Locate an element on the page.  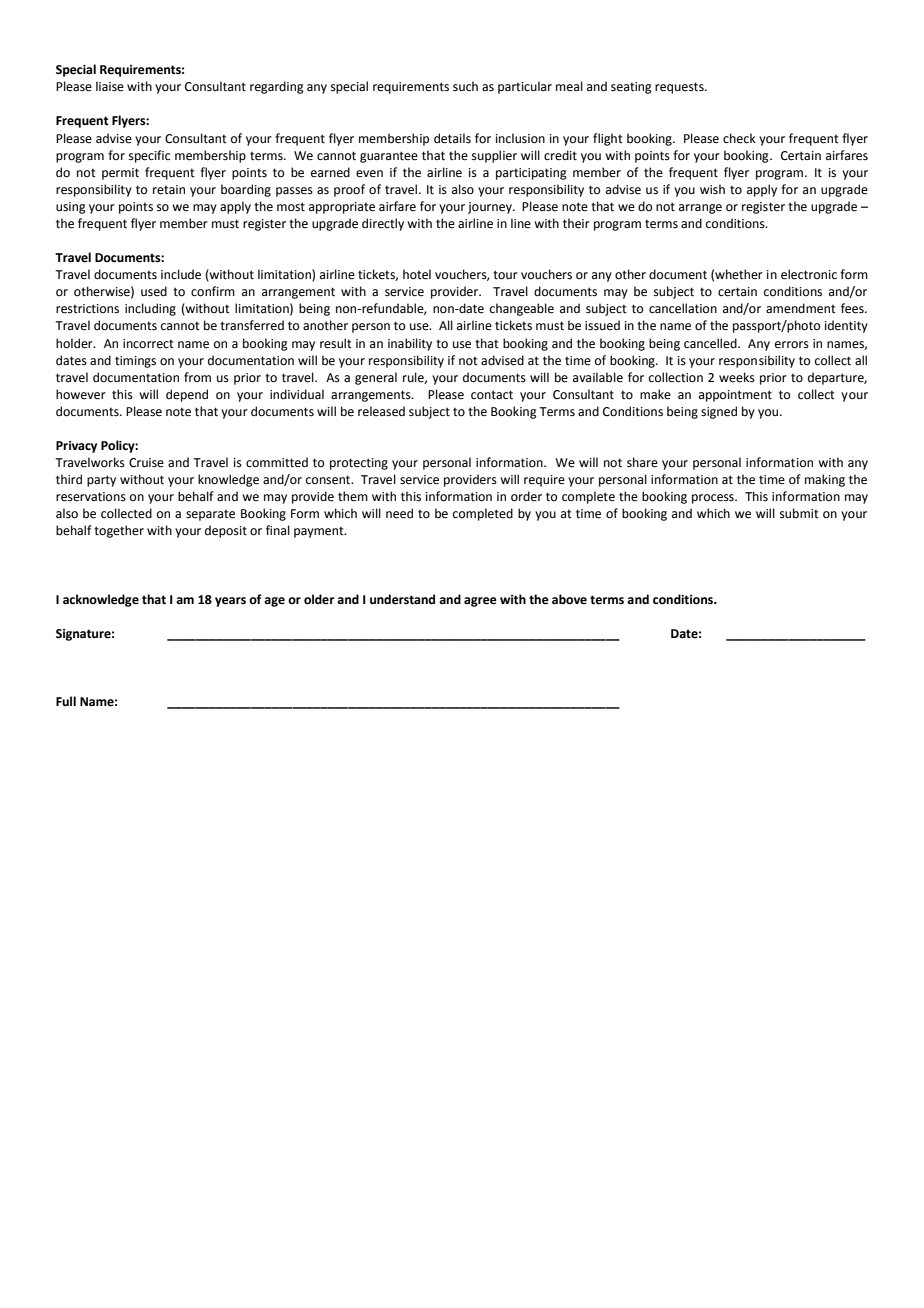
appointment is located at coordinates (735, 396).
